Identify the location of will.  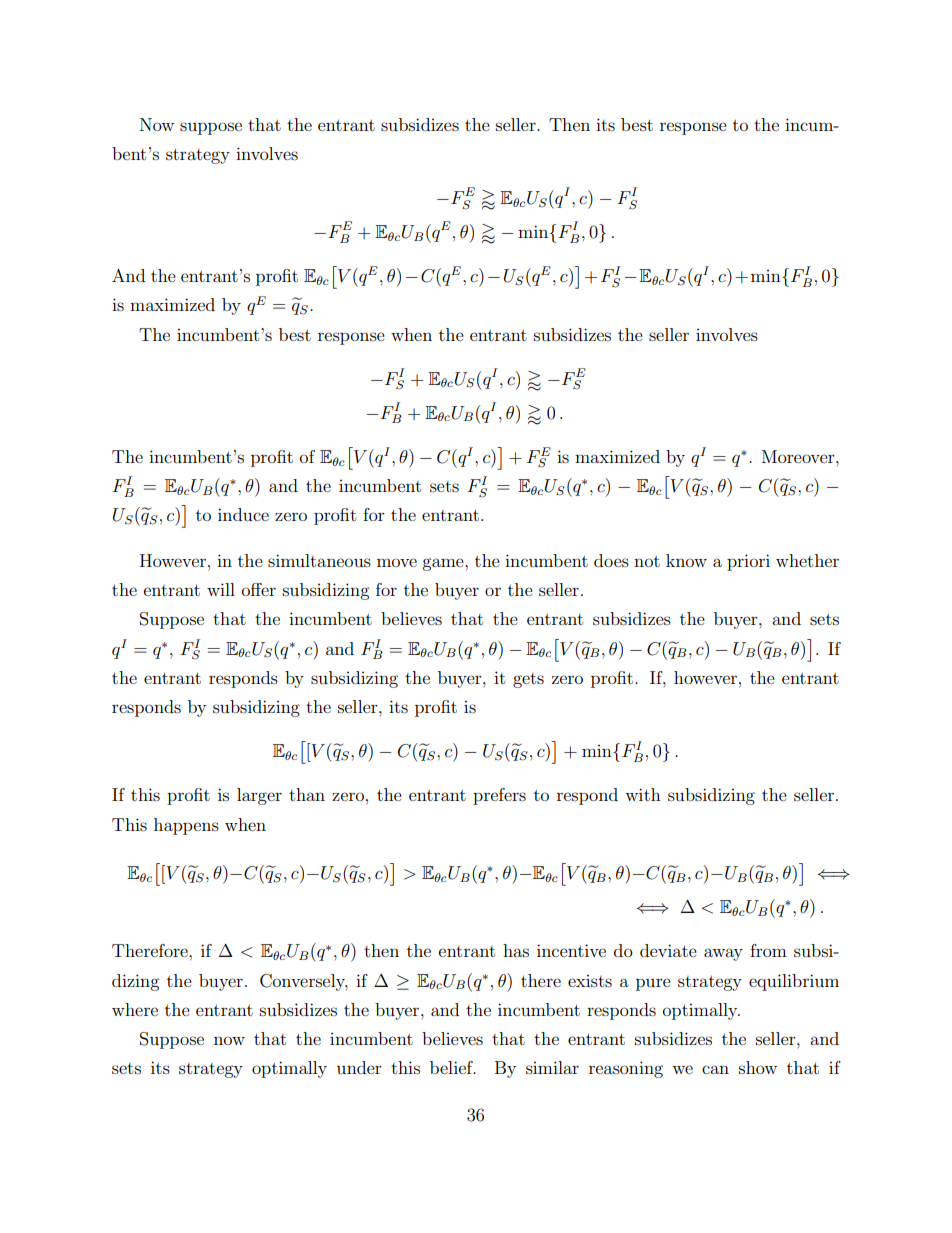
(221, 589).
